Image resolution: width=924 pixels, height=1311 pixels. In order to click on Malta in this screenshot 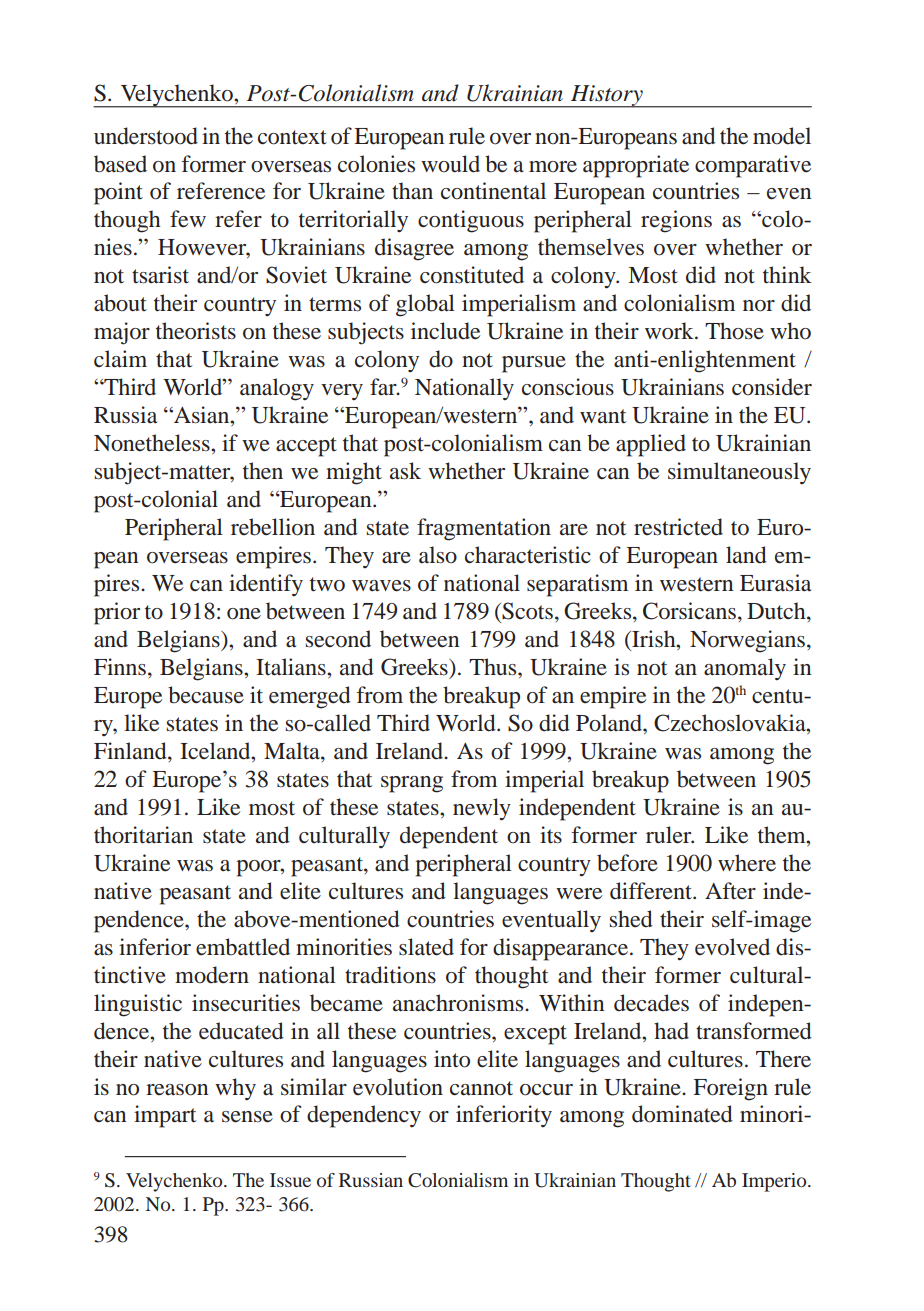, I will do `click(293, 751)`.
